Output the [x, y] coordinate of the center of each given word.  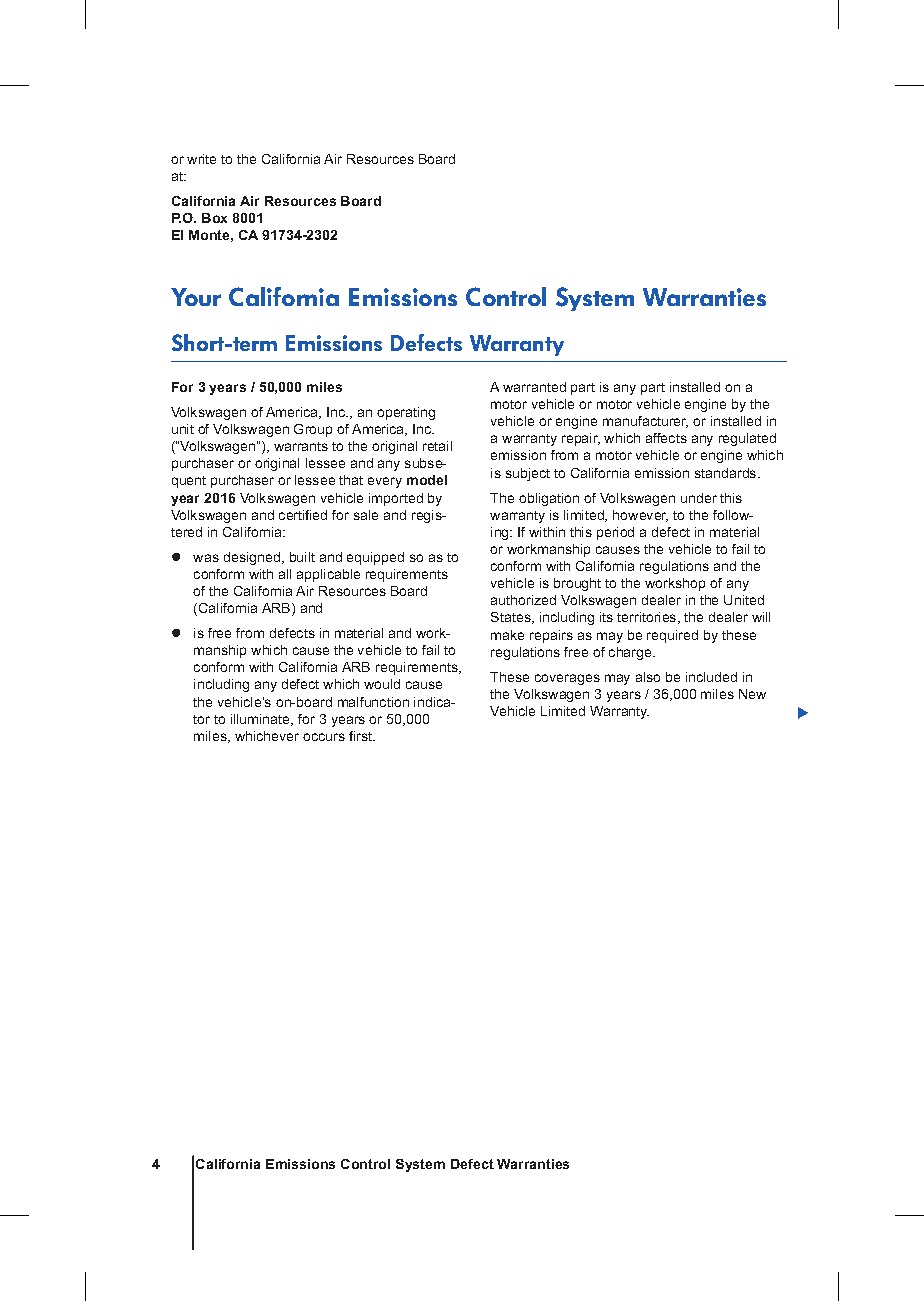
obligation [549, 499]
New [752, 694]
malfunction [373, 702]
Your [196, 297]
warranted [534, 387]
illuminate [261, 720]
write [201, 159]
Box [214, 218]
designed [253, 558]
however [640, 516]
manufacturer [645, 422]
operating [406, 413]
